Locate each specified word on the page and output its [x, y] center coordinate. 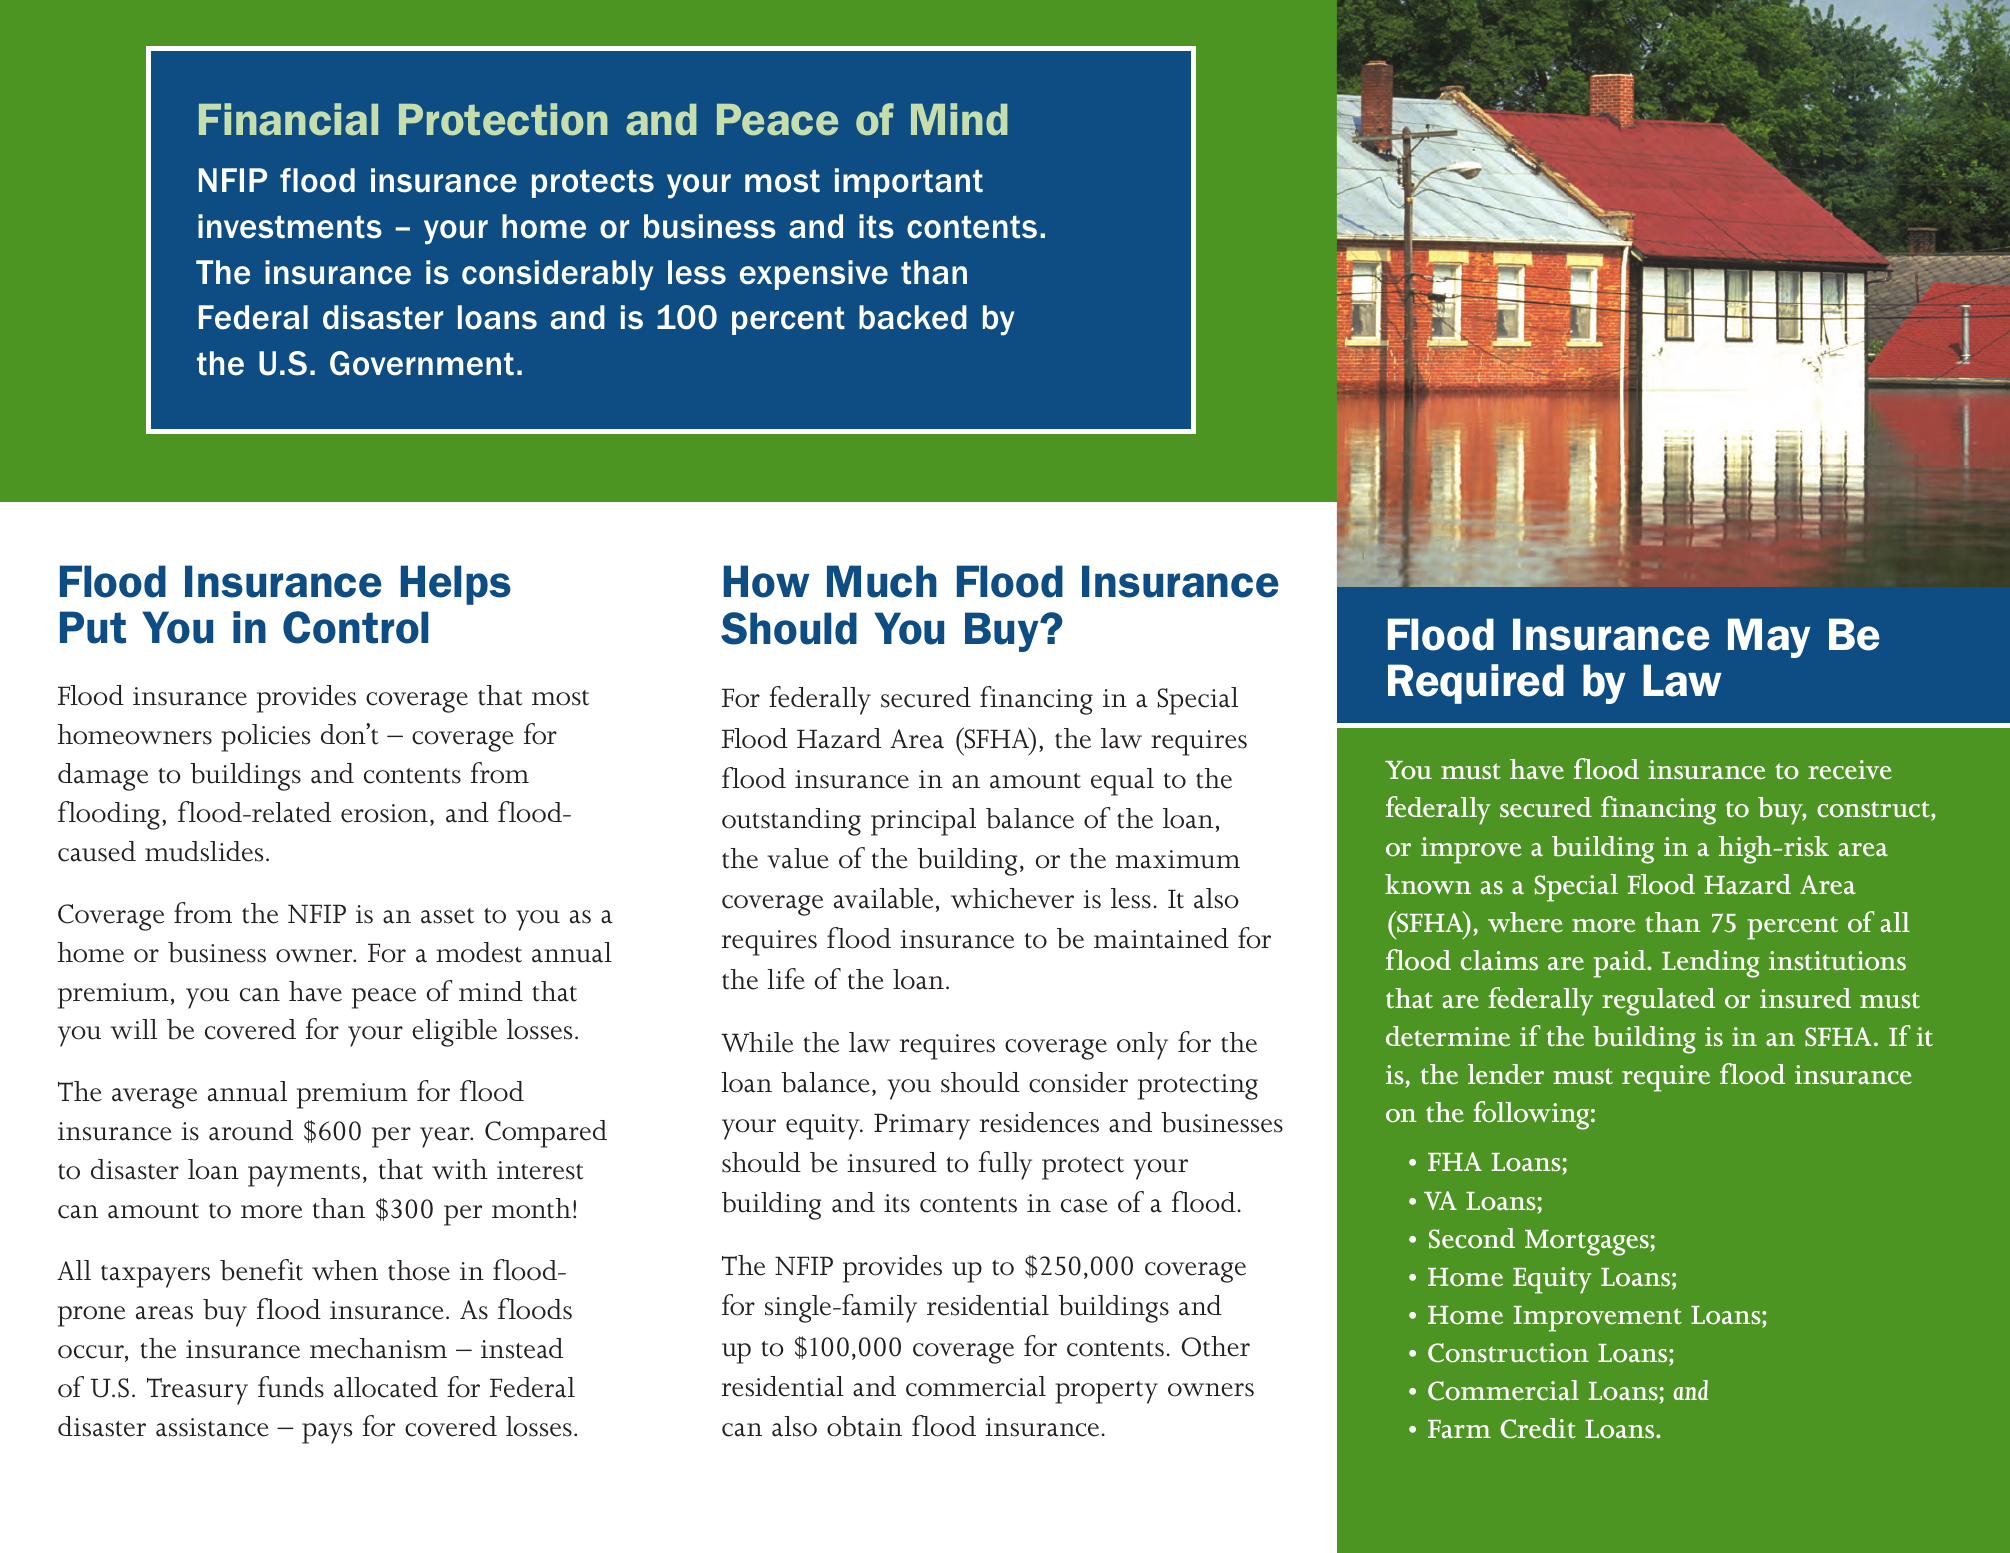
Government [422, 363]
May [1769, 638]
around [251, 1130]
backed [913, 317]
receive [1850, 770]
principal [923, 822]
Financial [288, 119]
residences [1039, 1122]
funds [291, 1387]
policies [265, 738]
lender [1506, 1074]
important [909, 183]
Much [882, 581]
